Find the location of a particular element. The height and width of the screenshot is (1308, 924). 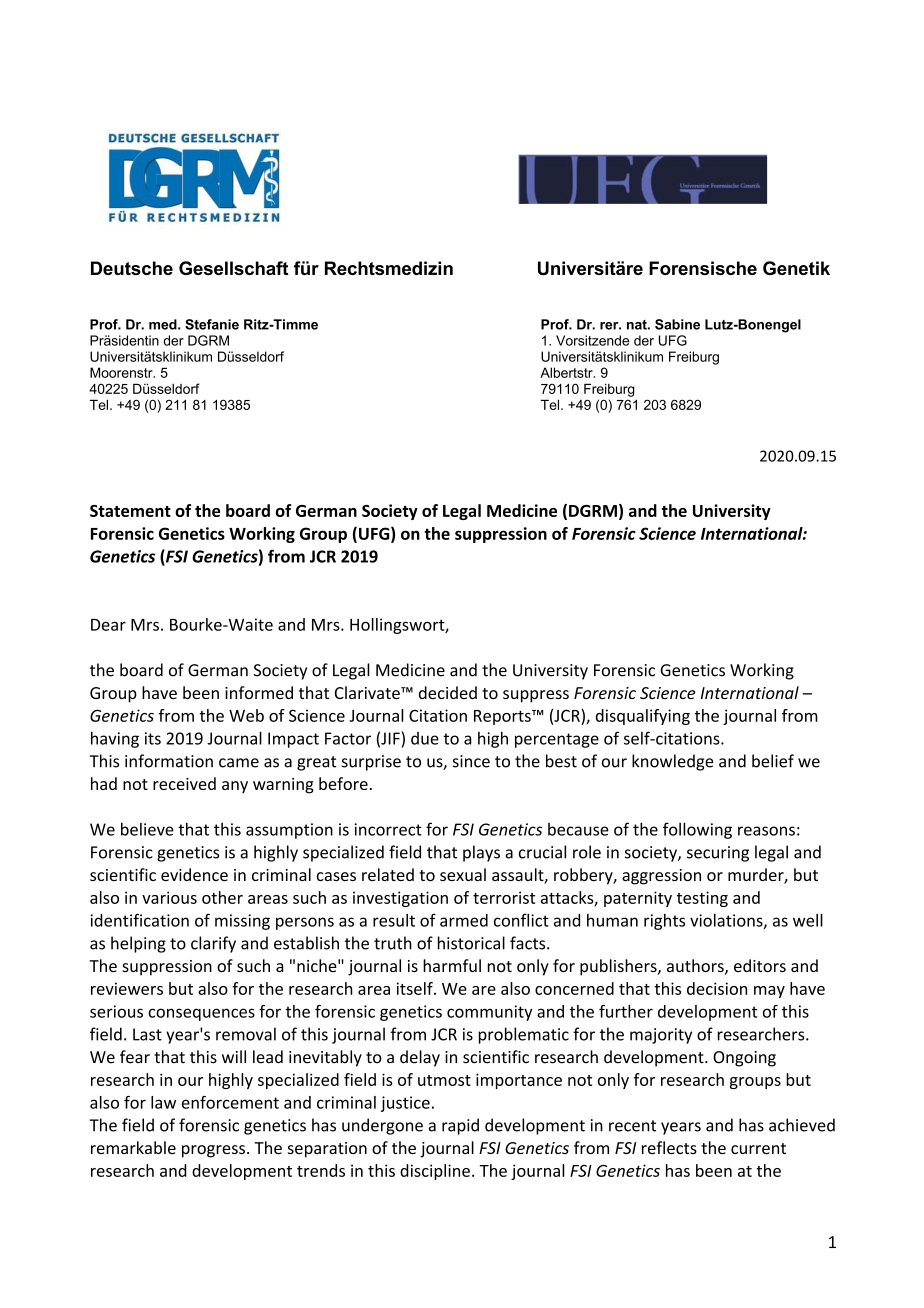

Gesellschaft is located at coordinates (233, 268).
